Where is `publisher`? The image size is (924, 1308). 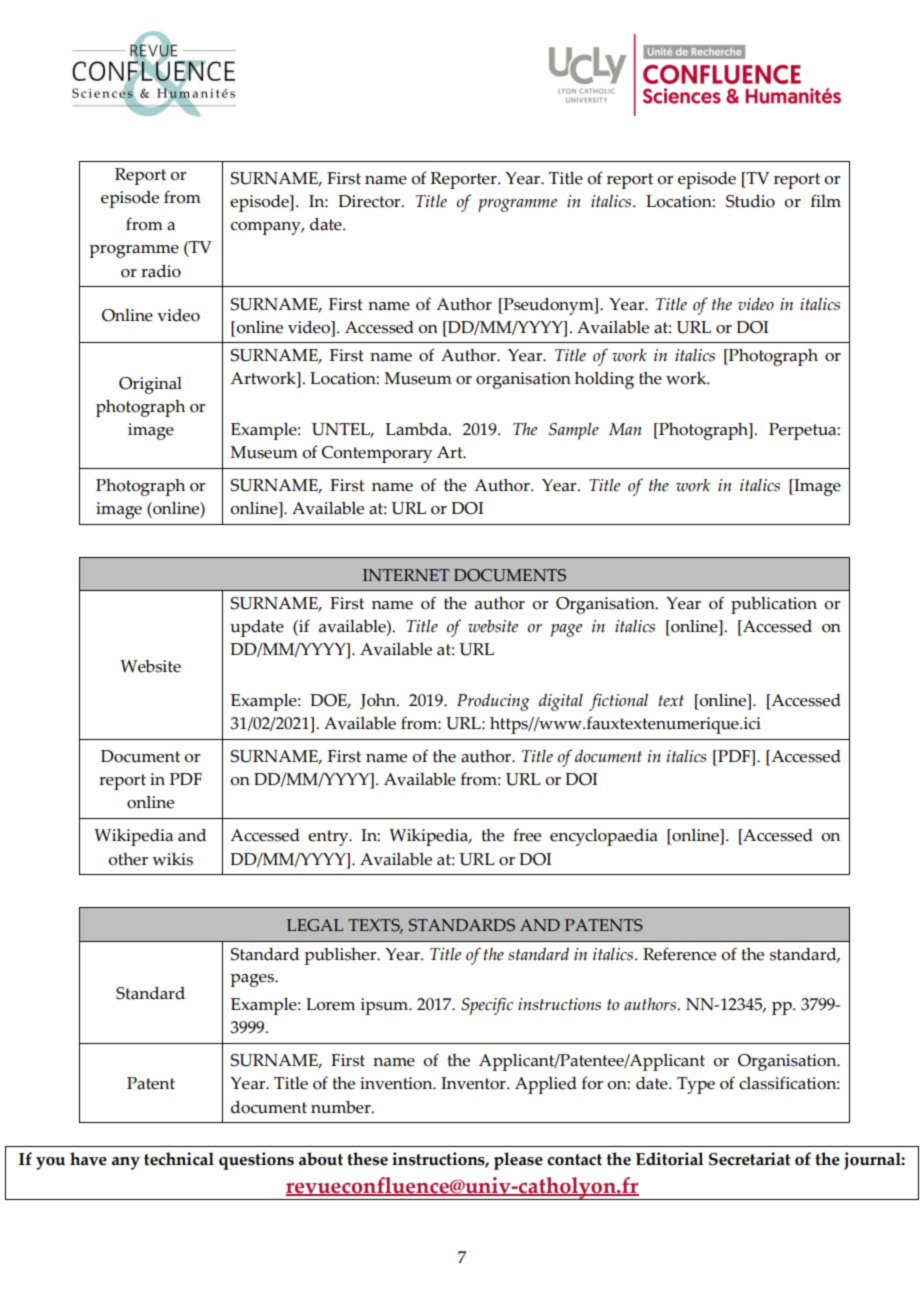 publisher is located at coordinates (341, 956).
